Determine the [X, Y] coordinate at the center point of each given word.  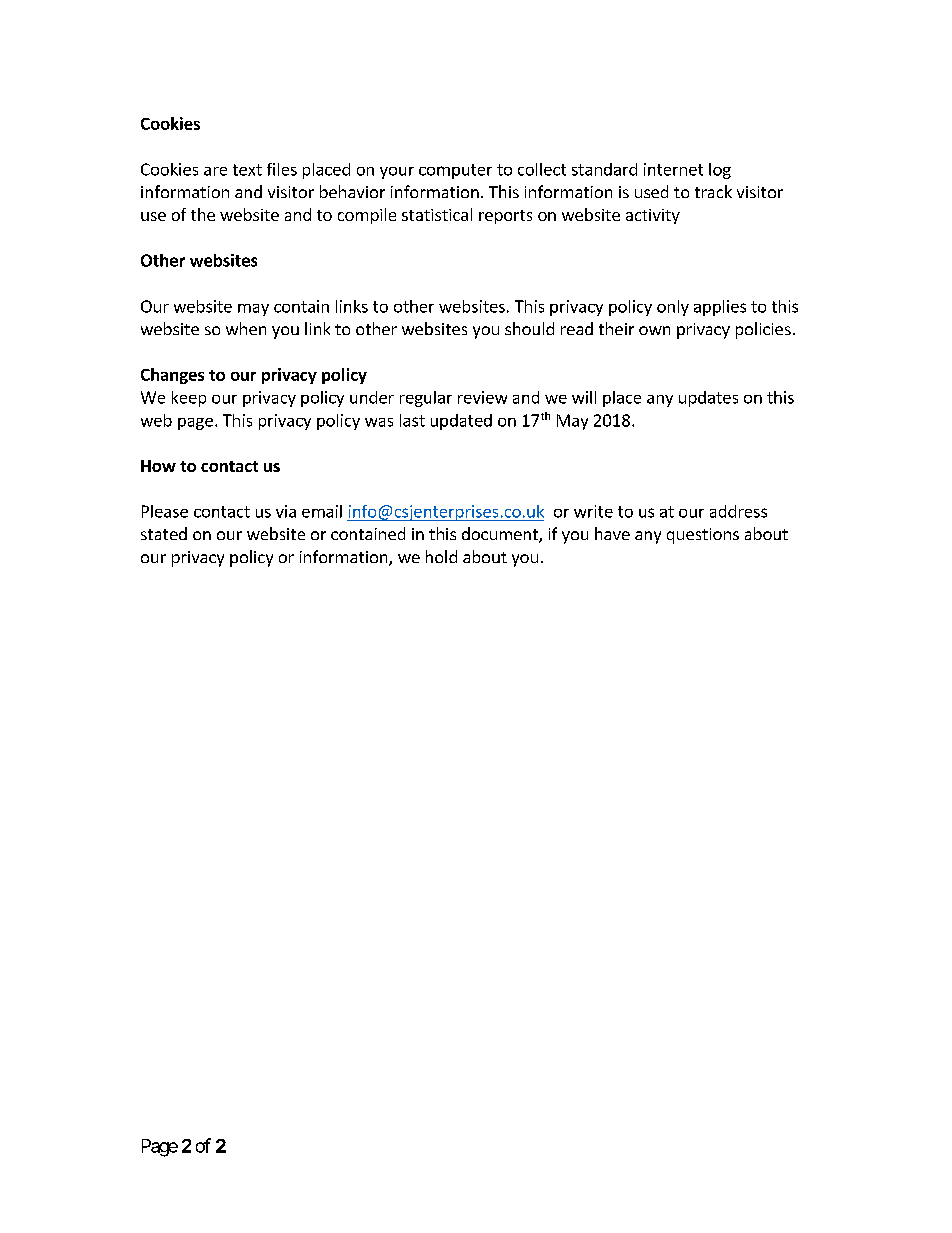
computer [455, 171]
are [215, 171]
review [482, 397]
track [713, 191]
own [654, 330]
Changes [172, 376]
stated [164, 533]
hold [441, 556]
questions [703, 536]
